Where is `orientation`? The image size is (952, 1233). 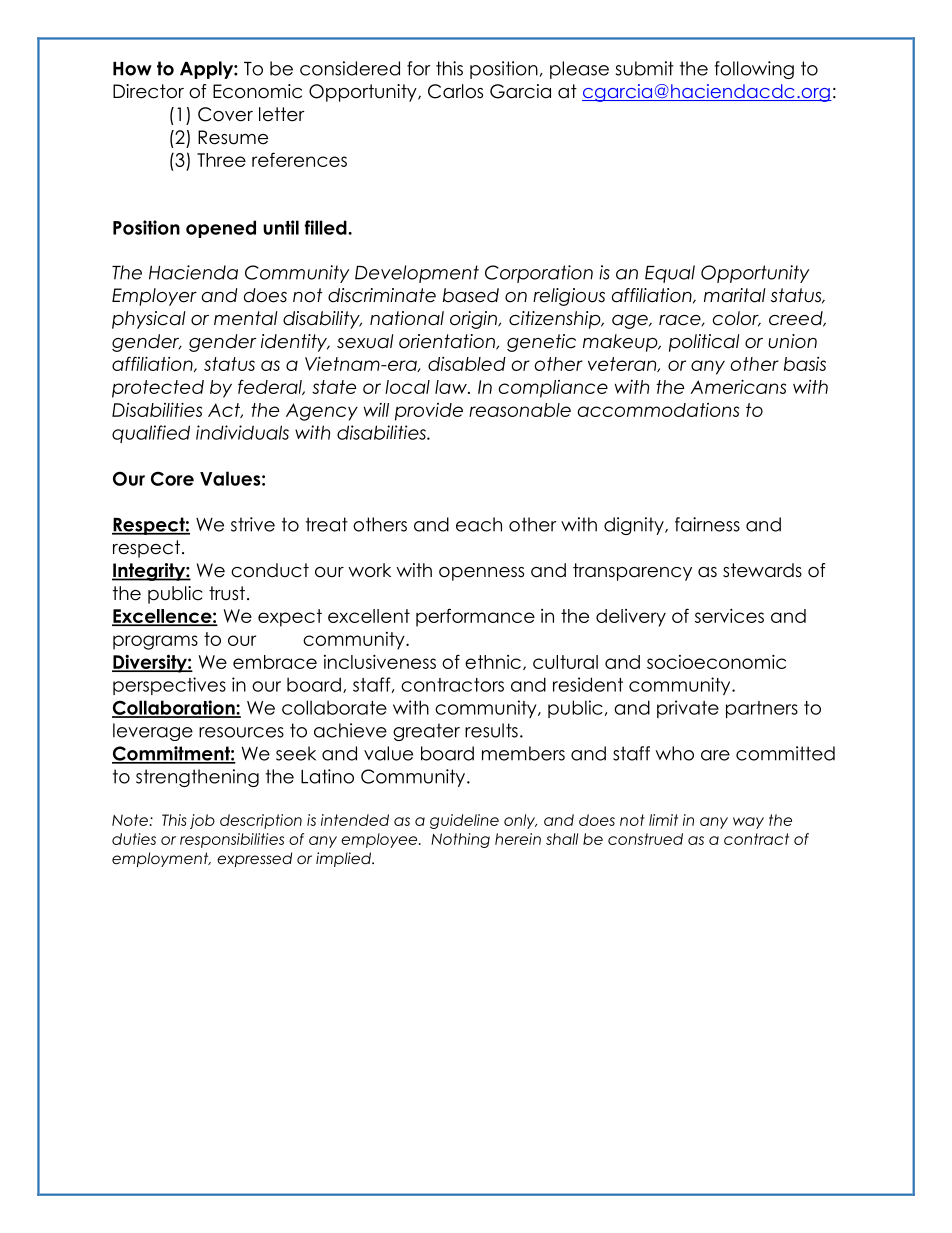 orientation is located at coordinates (448, 342).
